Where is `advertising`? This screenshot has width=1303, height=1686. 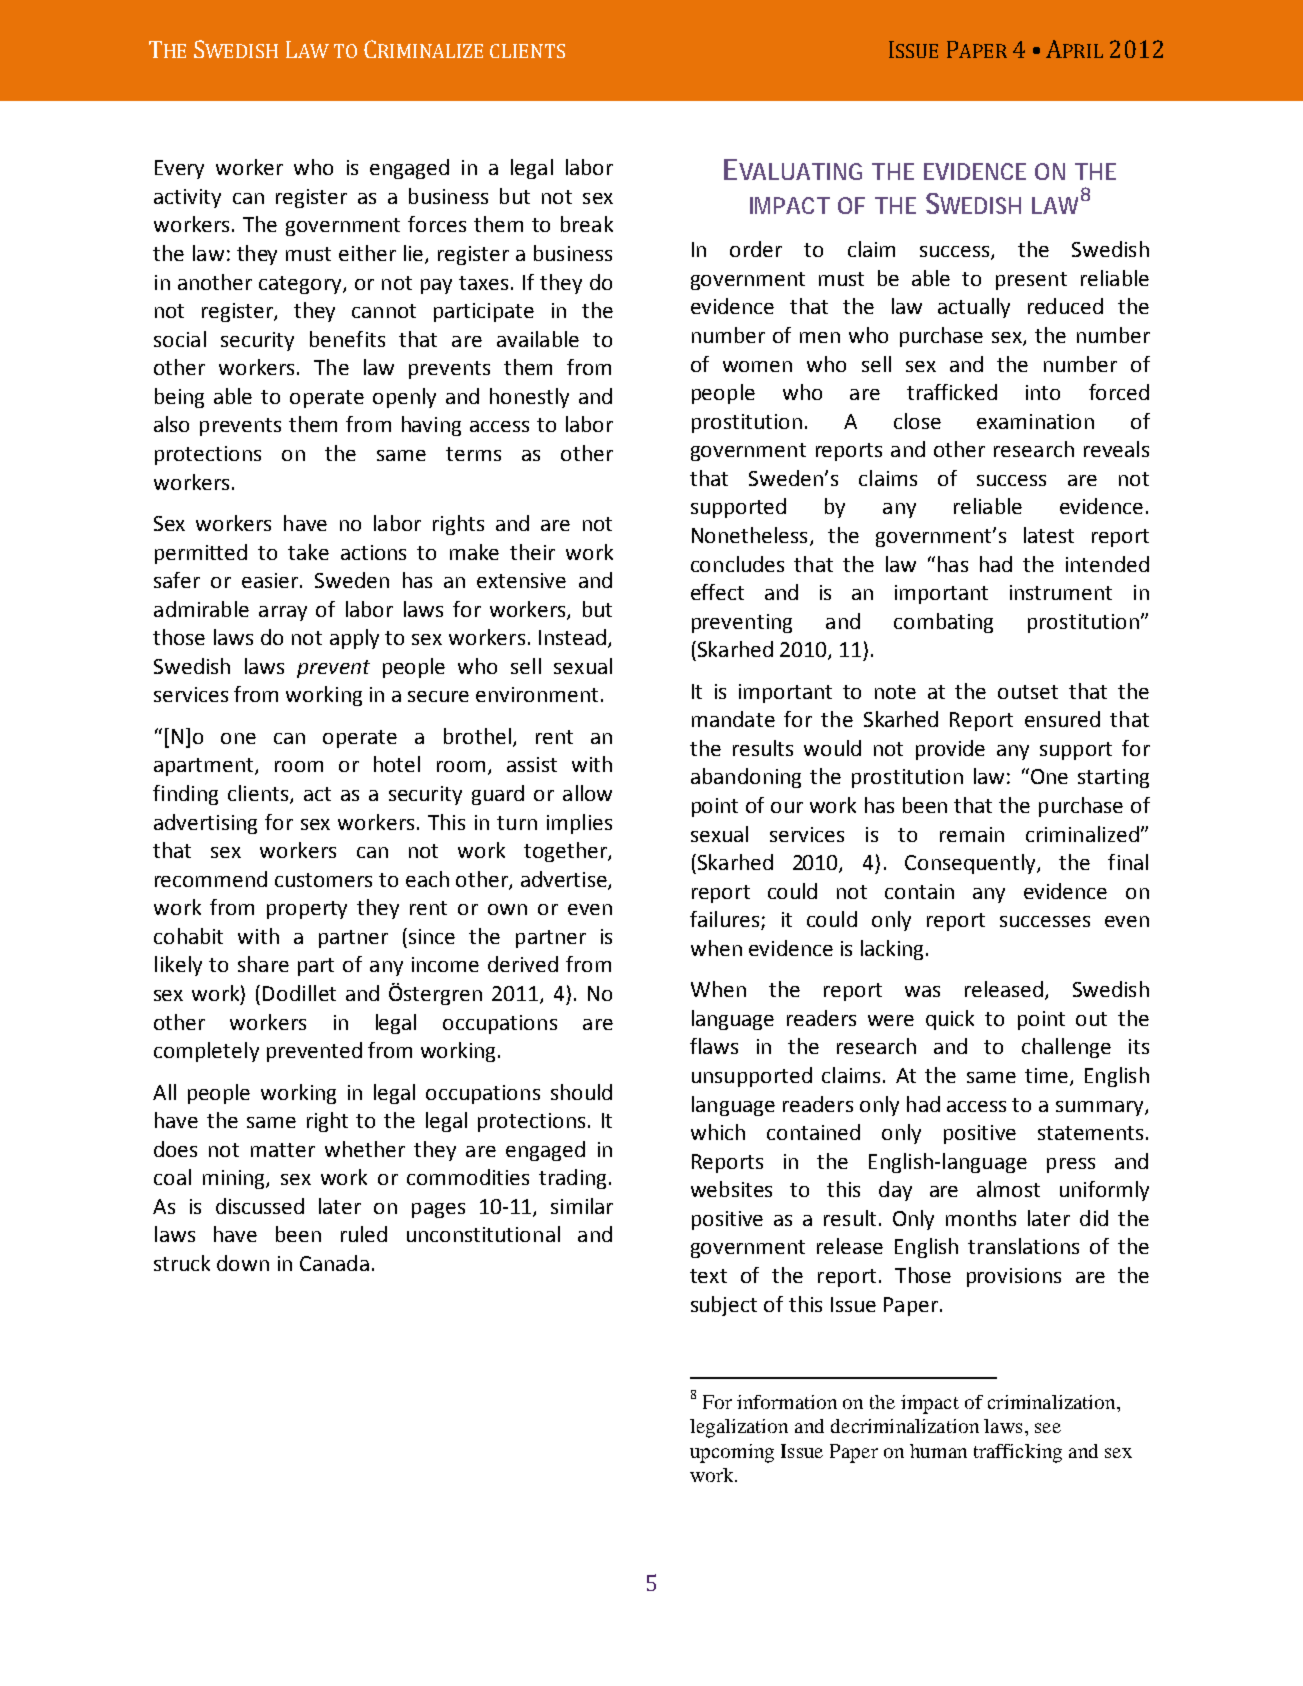 advertising is located at coordinates (205, 824).
